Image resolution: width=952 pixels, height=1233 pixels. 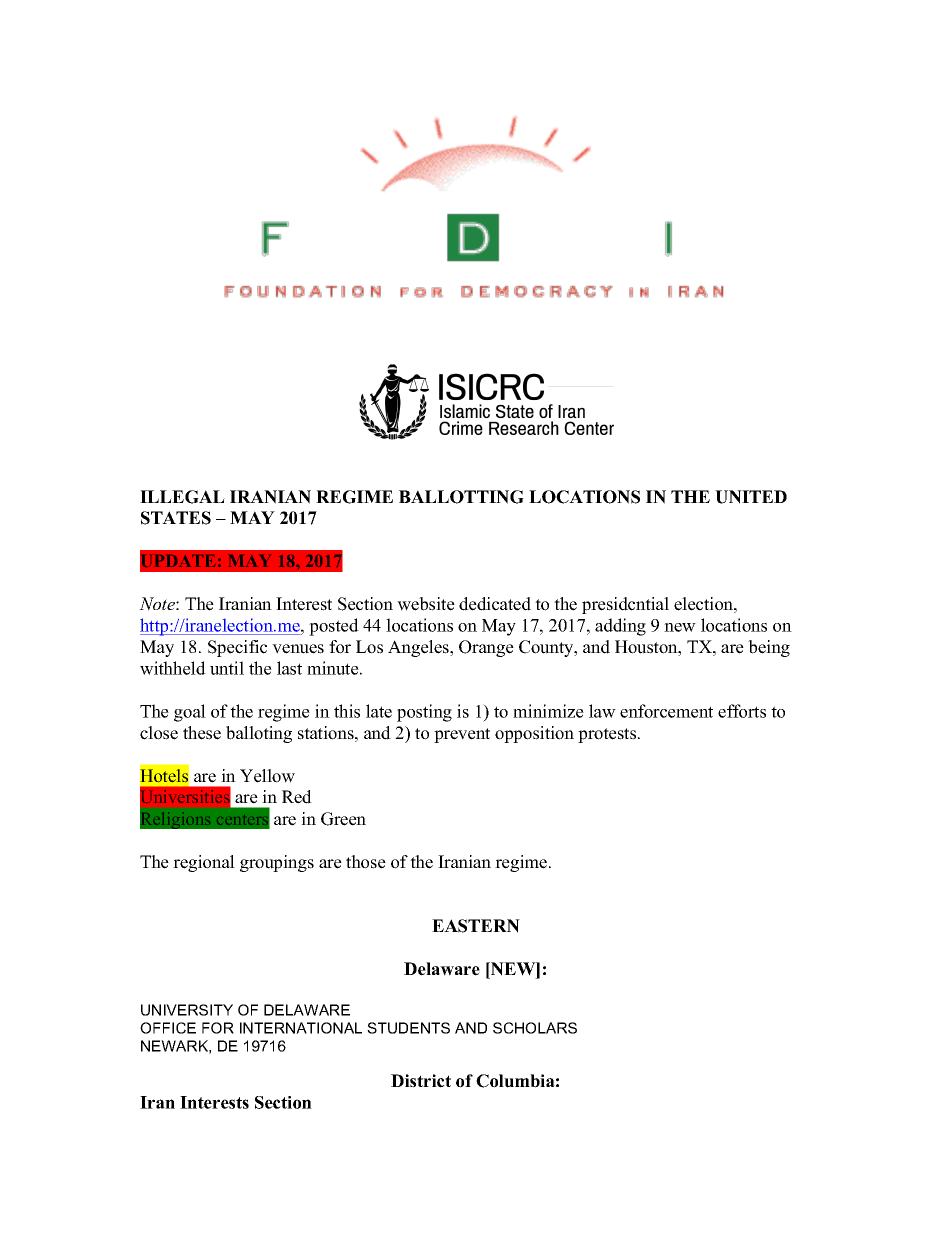 What do you see at coordinates (190, 713) in the document?
I see `goal` at bounding box center [190, 713].
